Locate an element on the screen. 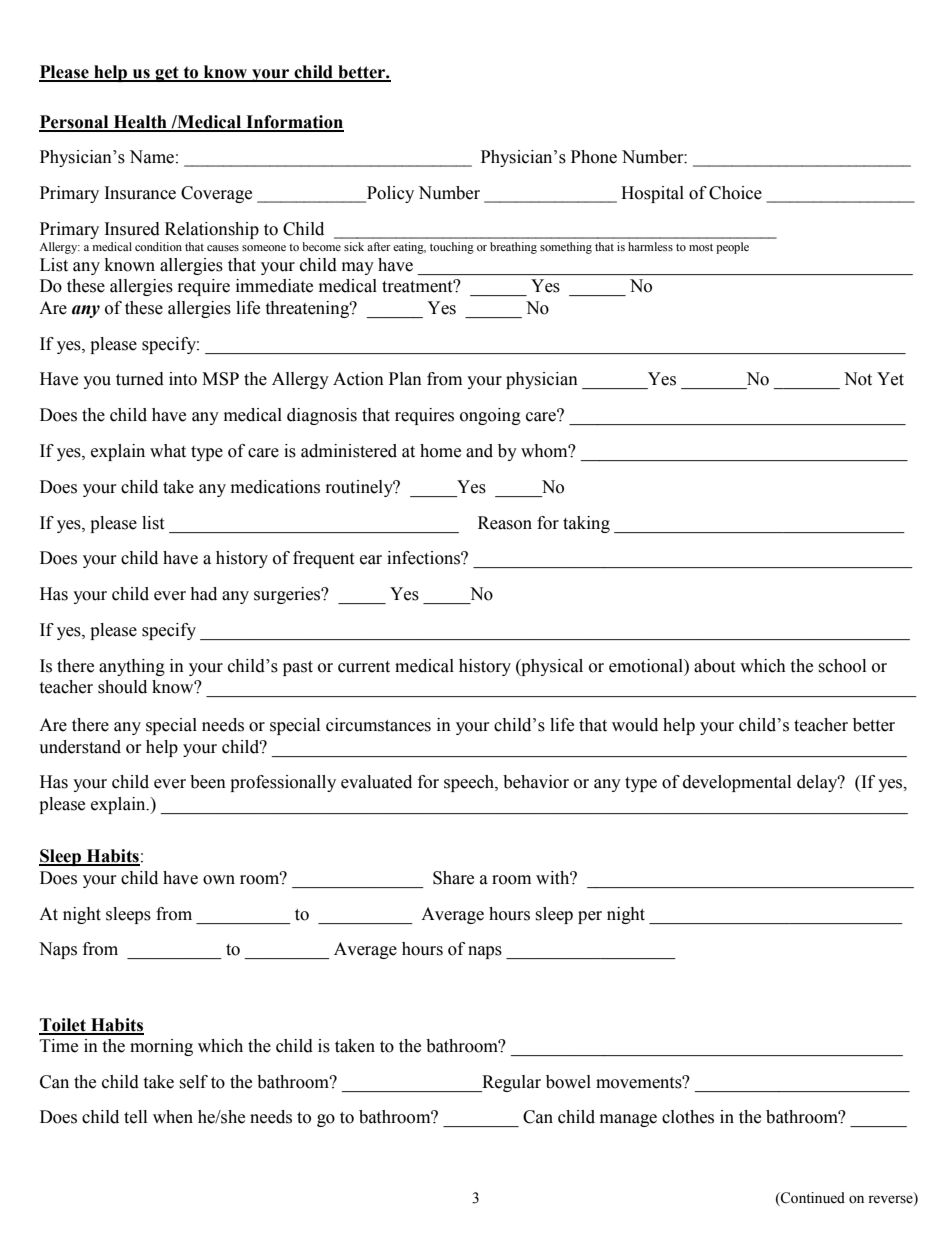 The height and width of the screenshot is (1233, 952). Choice is located at coordinates (735, 193).
